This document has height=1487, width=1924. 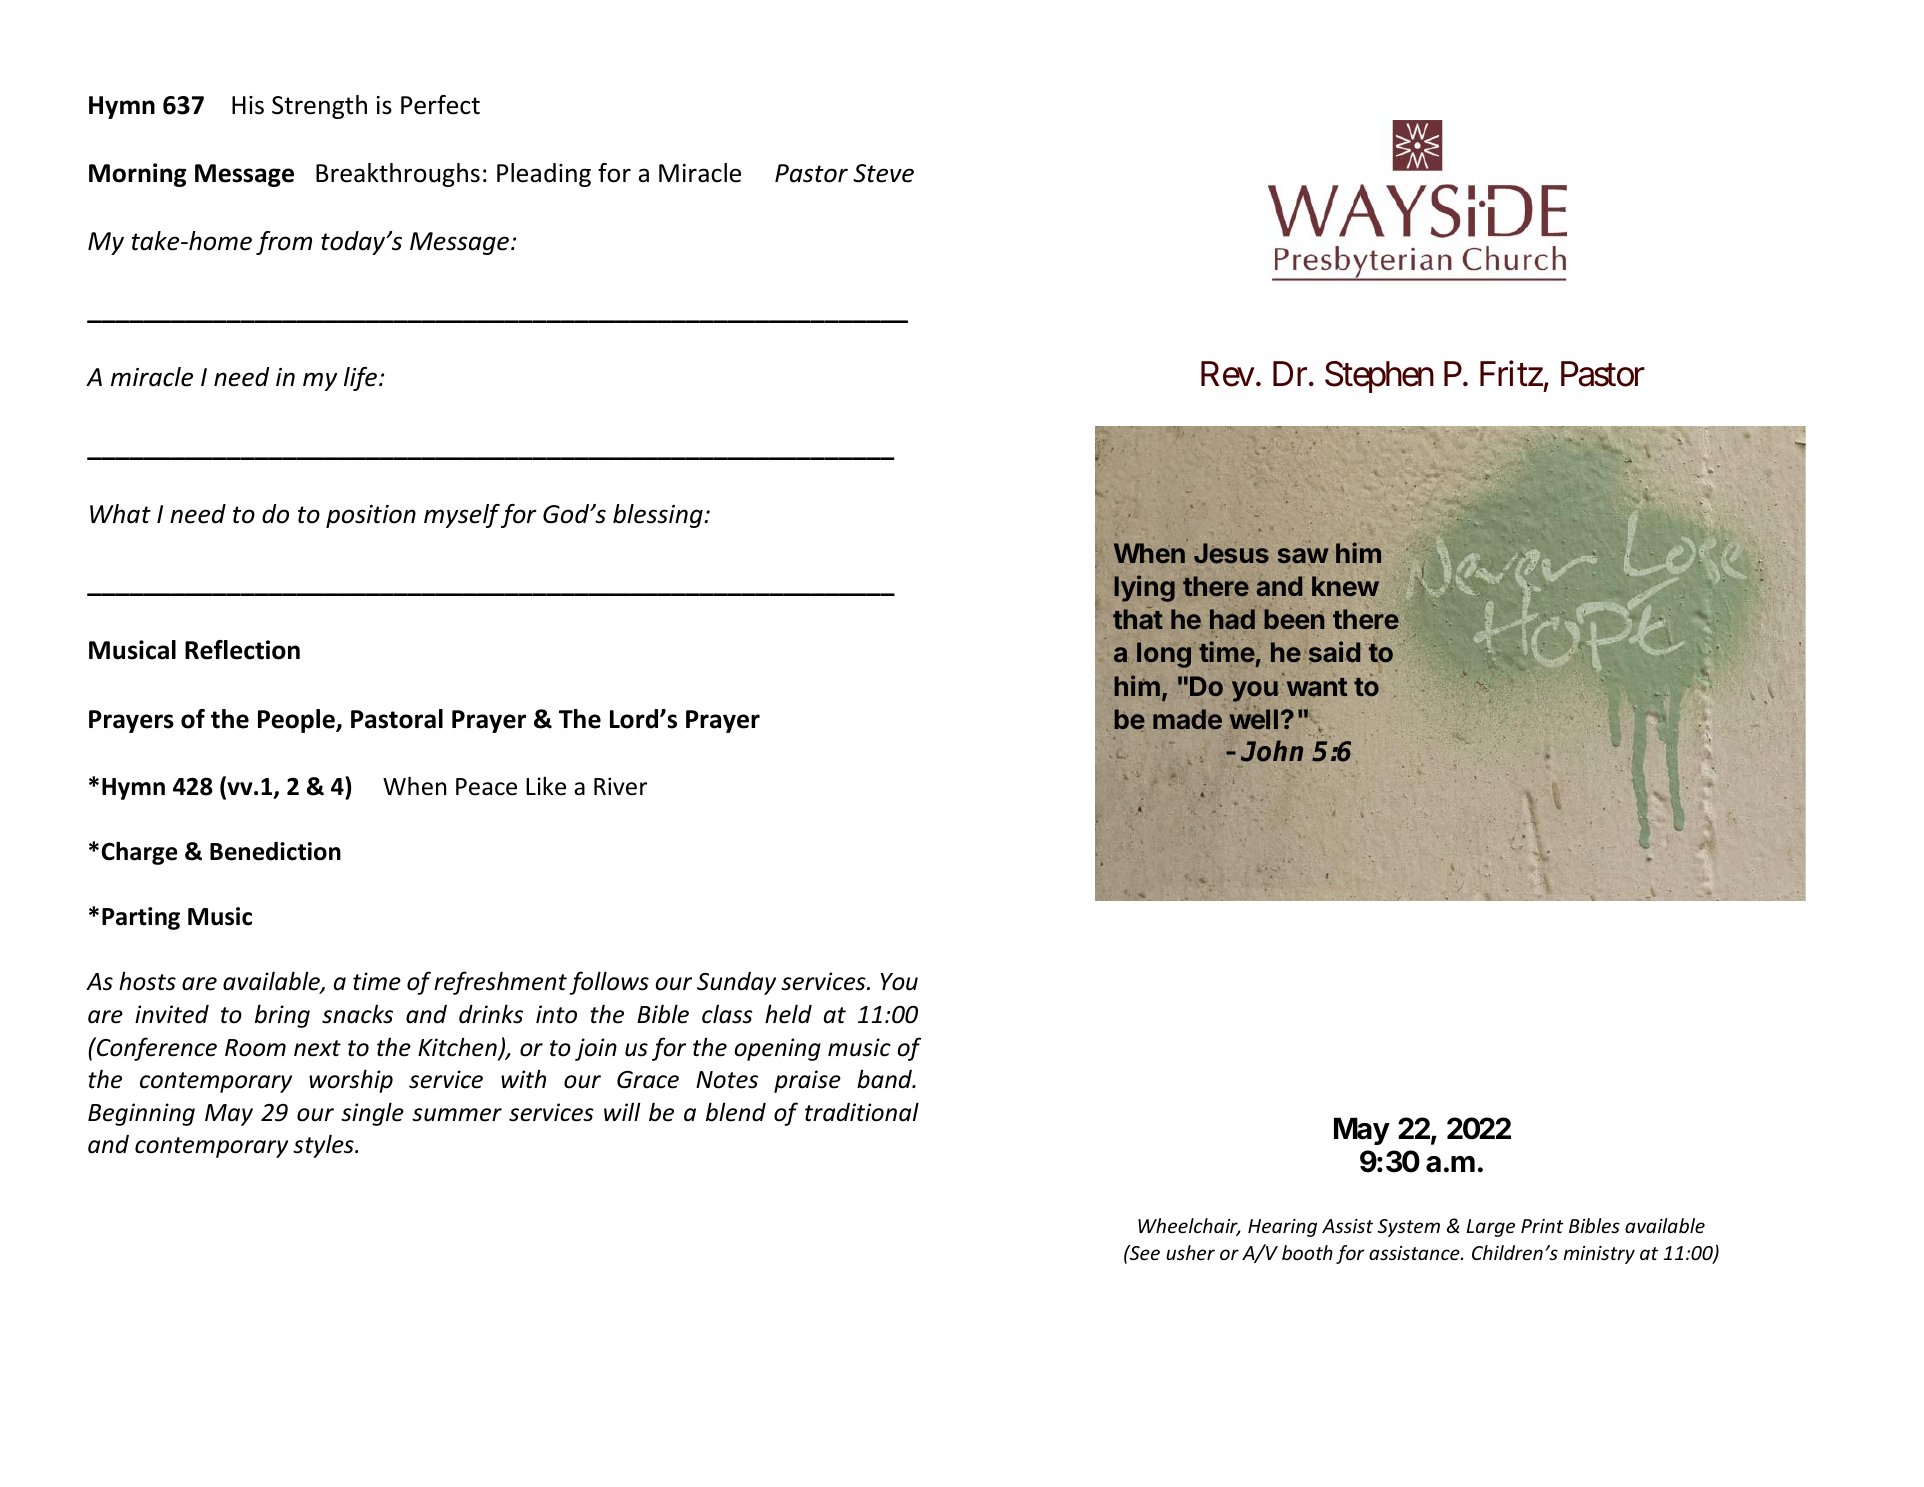 What do you see at coordinates (1379, 377) in the document?
I see `Stephen` at bounding box center [1379, 377].
